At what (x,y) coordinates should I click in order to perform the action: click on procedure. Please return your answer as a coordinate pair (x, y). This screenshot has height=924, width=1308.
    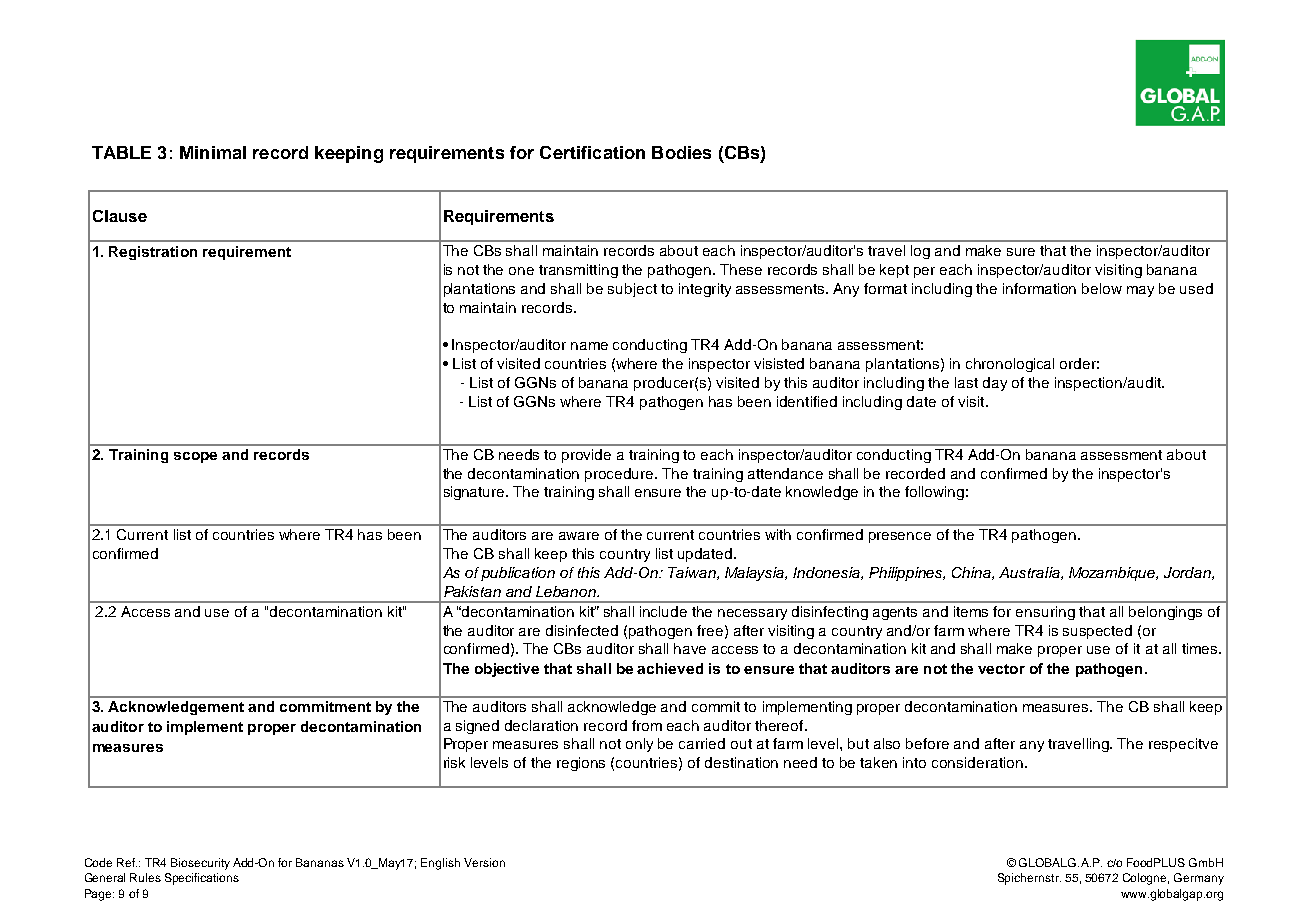
    Looking at the image, I should click on (620, 475).
